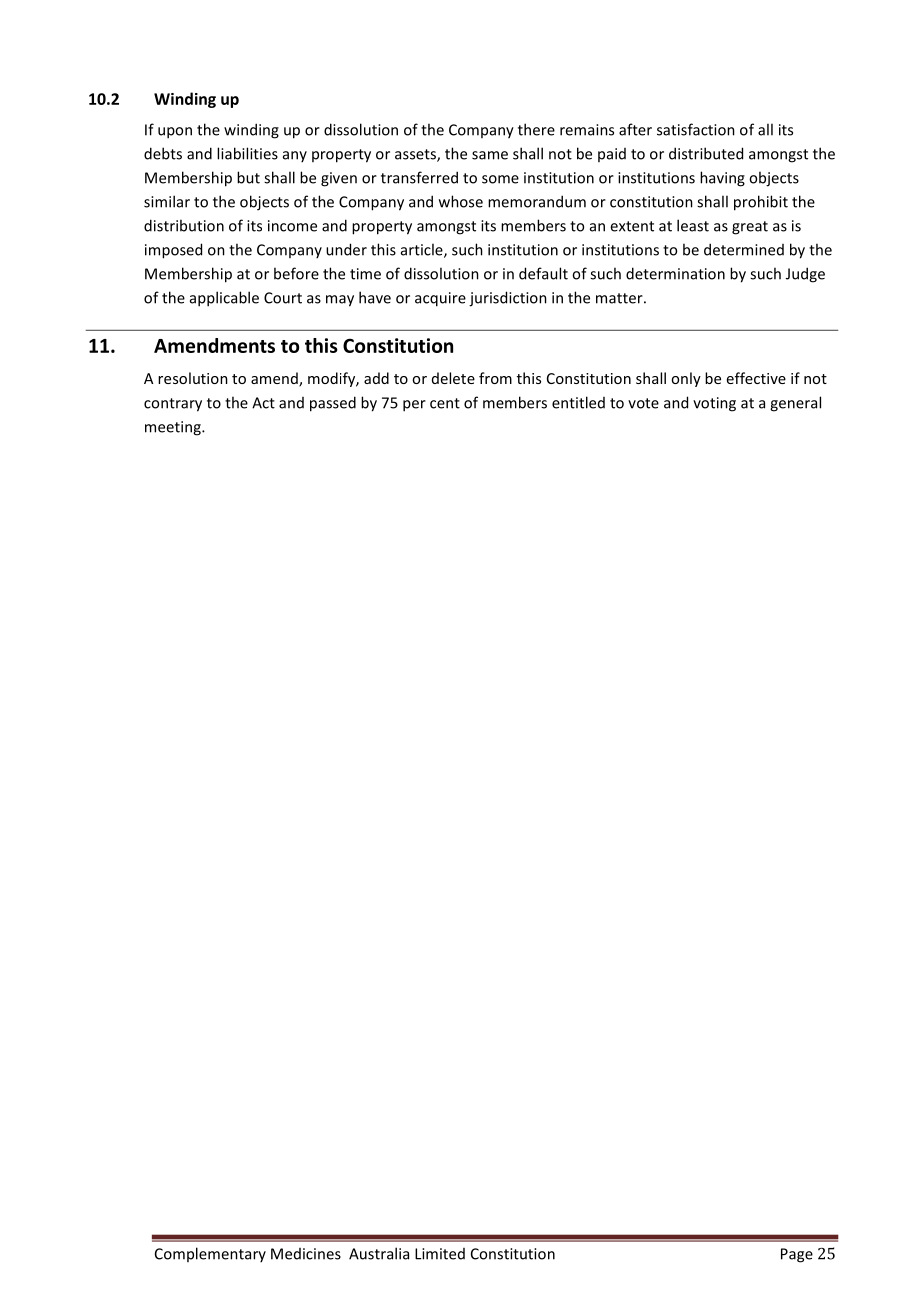 This screenshot has width=924, height=1308. What do you see at coordinates (722, 179) in the screenshot?
I see `having` at bounding box center [722, 179].
